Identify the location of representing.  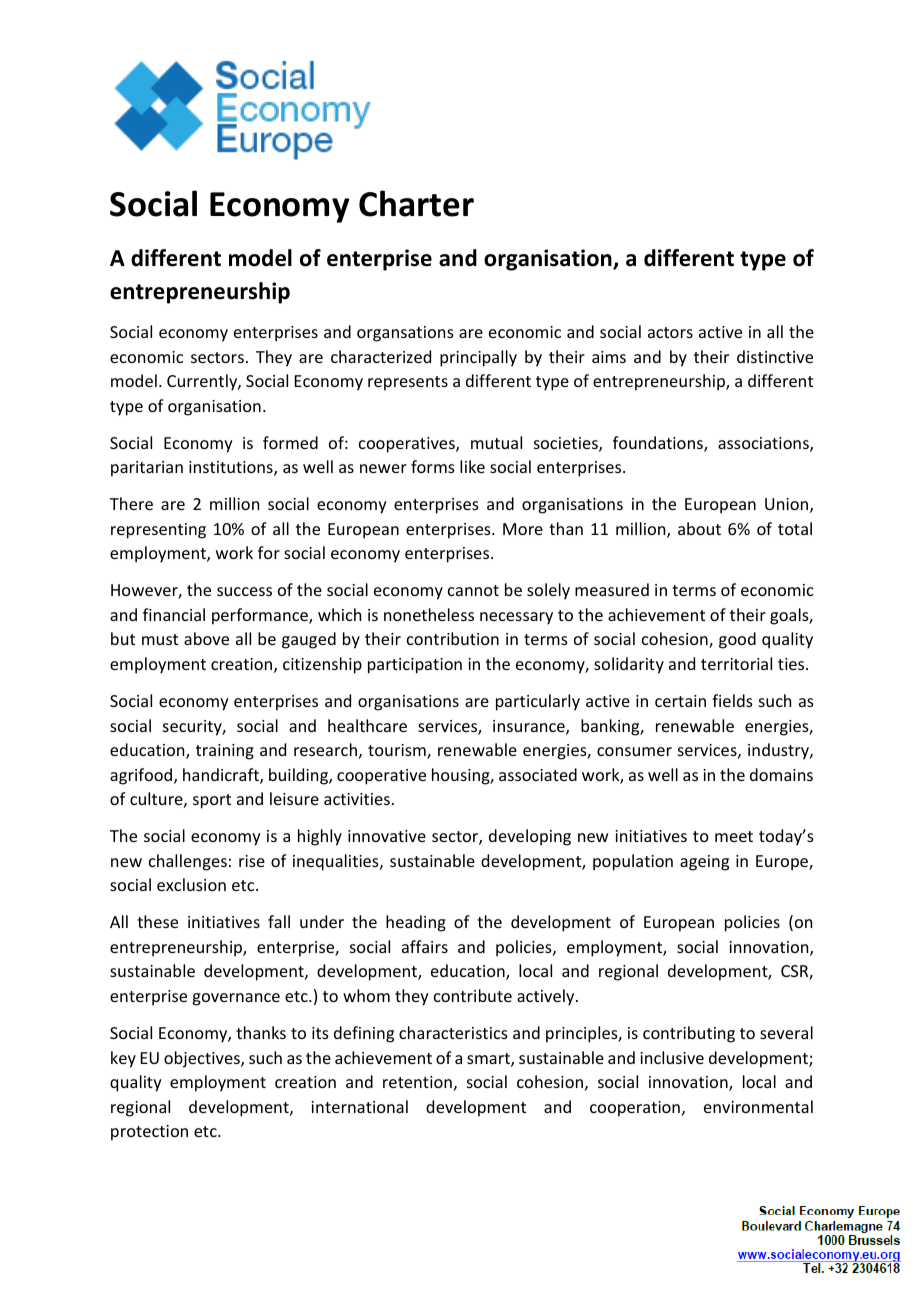
(158, 531).
